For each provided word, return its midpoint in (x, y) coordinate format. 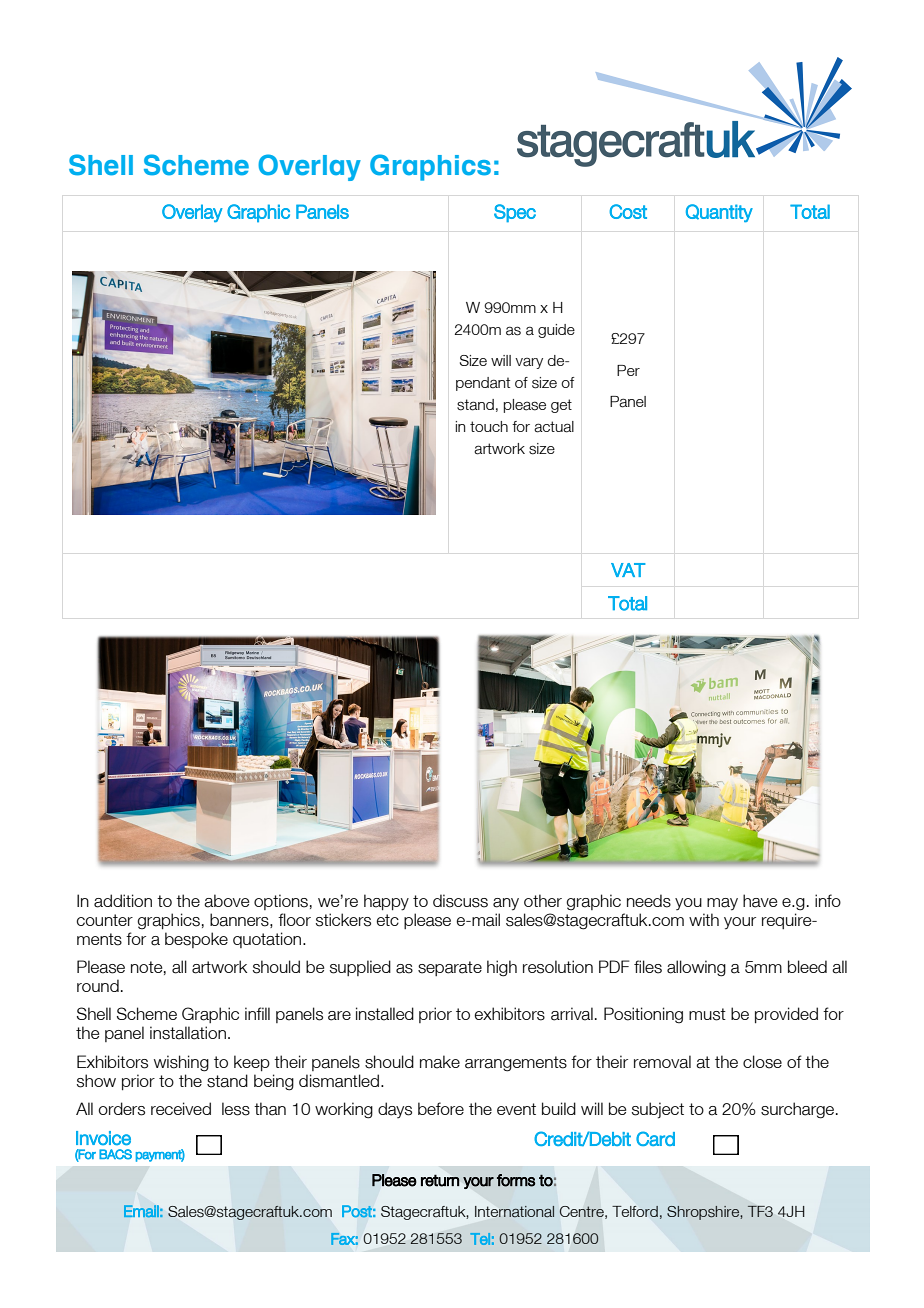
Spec (515, 213)
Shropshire (704, 1213)
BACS (115, 1154)
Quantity (719, 213)
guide (556, 331)
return (440, 1180)
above (226, 901)
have (760, 901)
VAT (628, 570)
